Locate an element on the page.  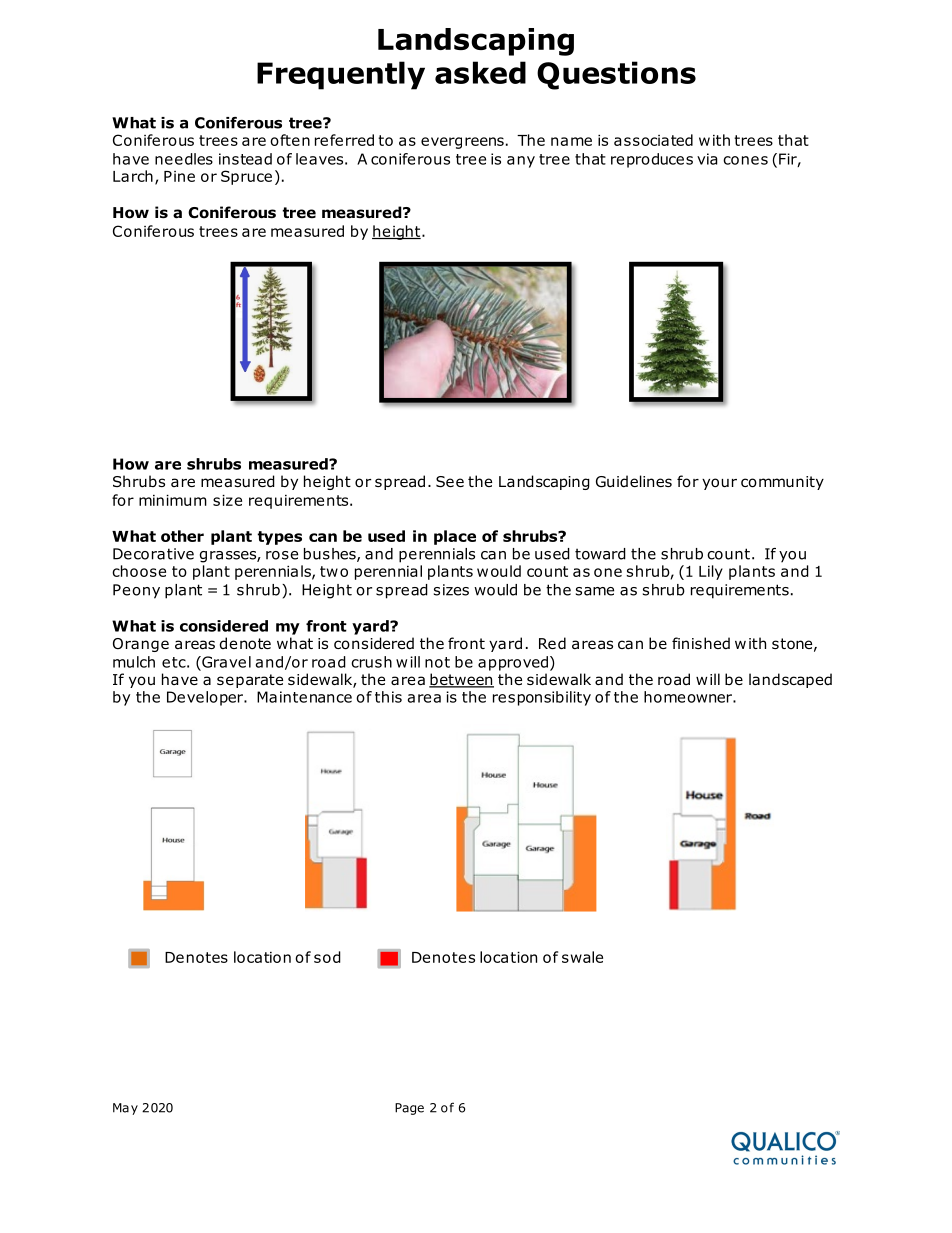
instead is located at coordinates (245, 159).
